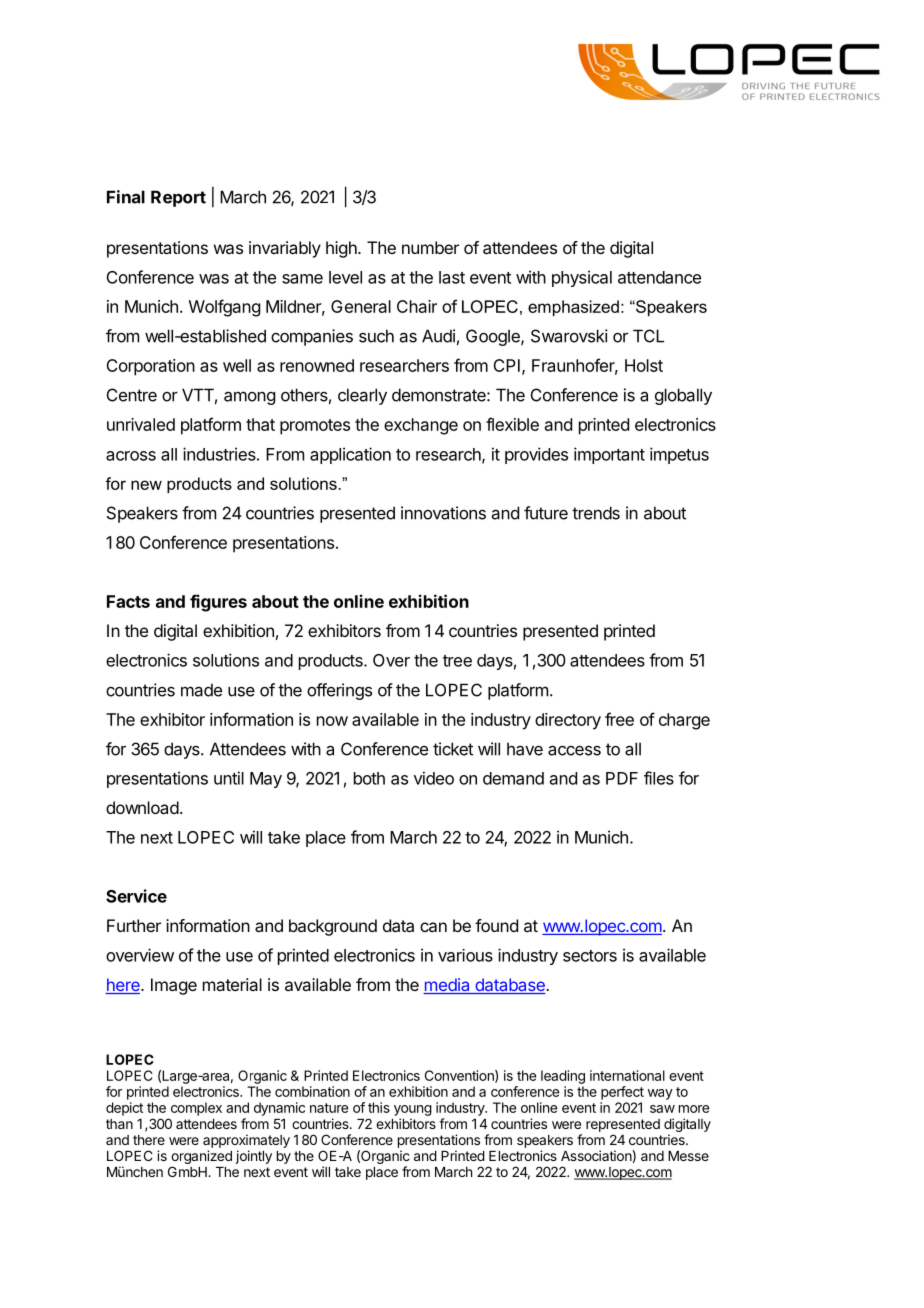  I want to click on attendance, so click(659, 277).
